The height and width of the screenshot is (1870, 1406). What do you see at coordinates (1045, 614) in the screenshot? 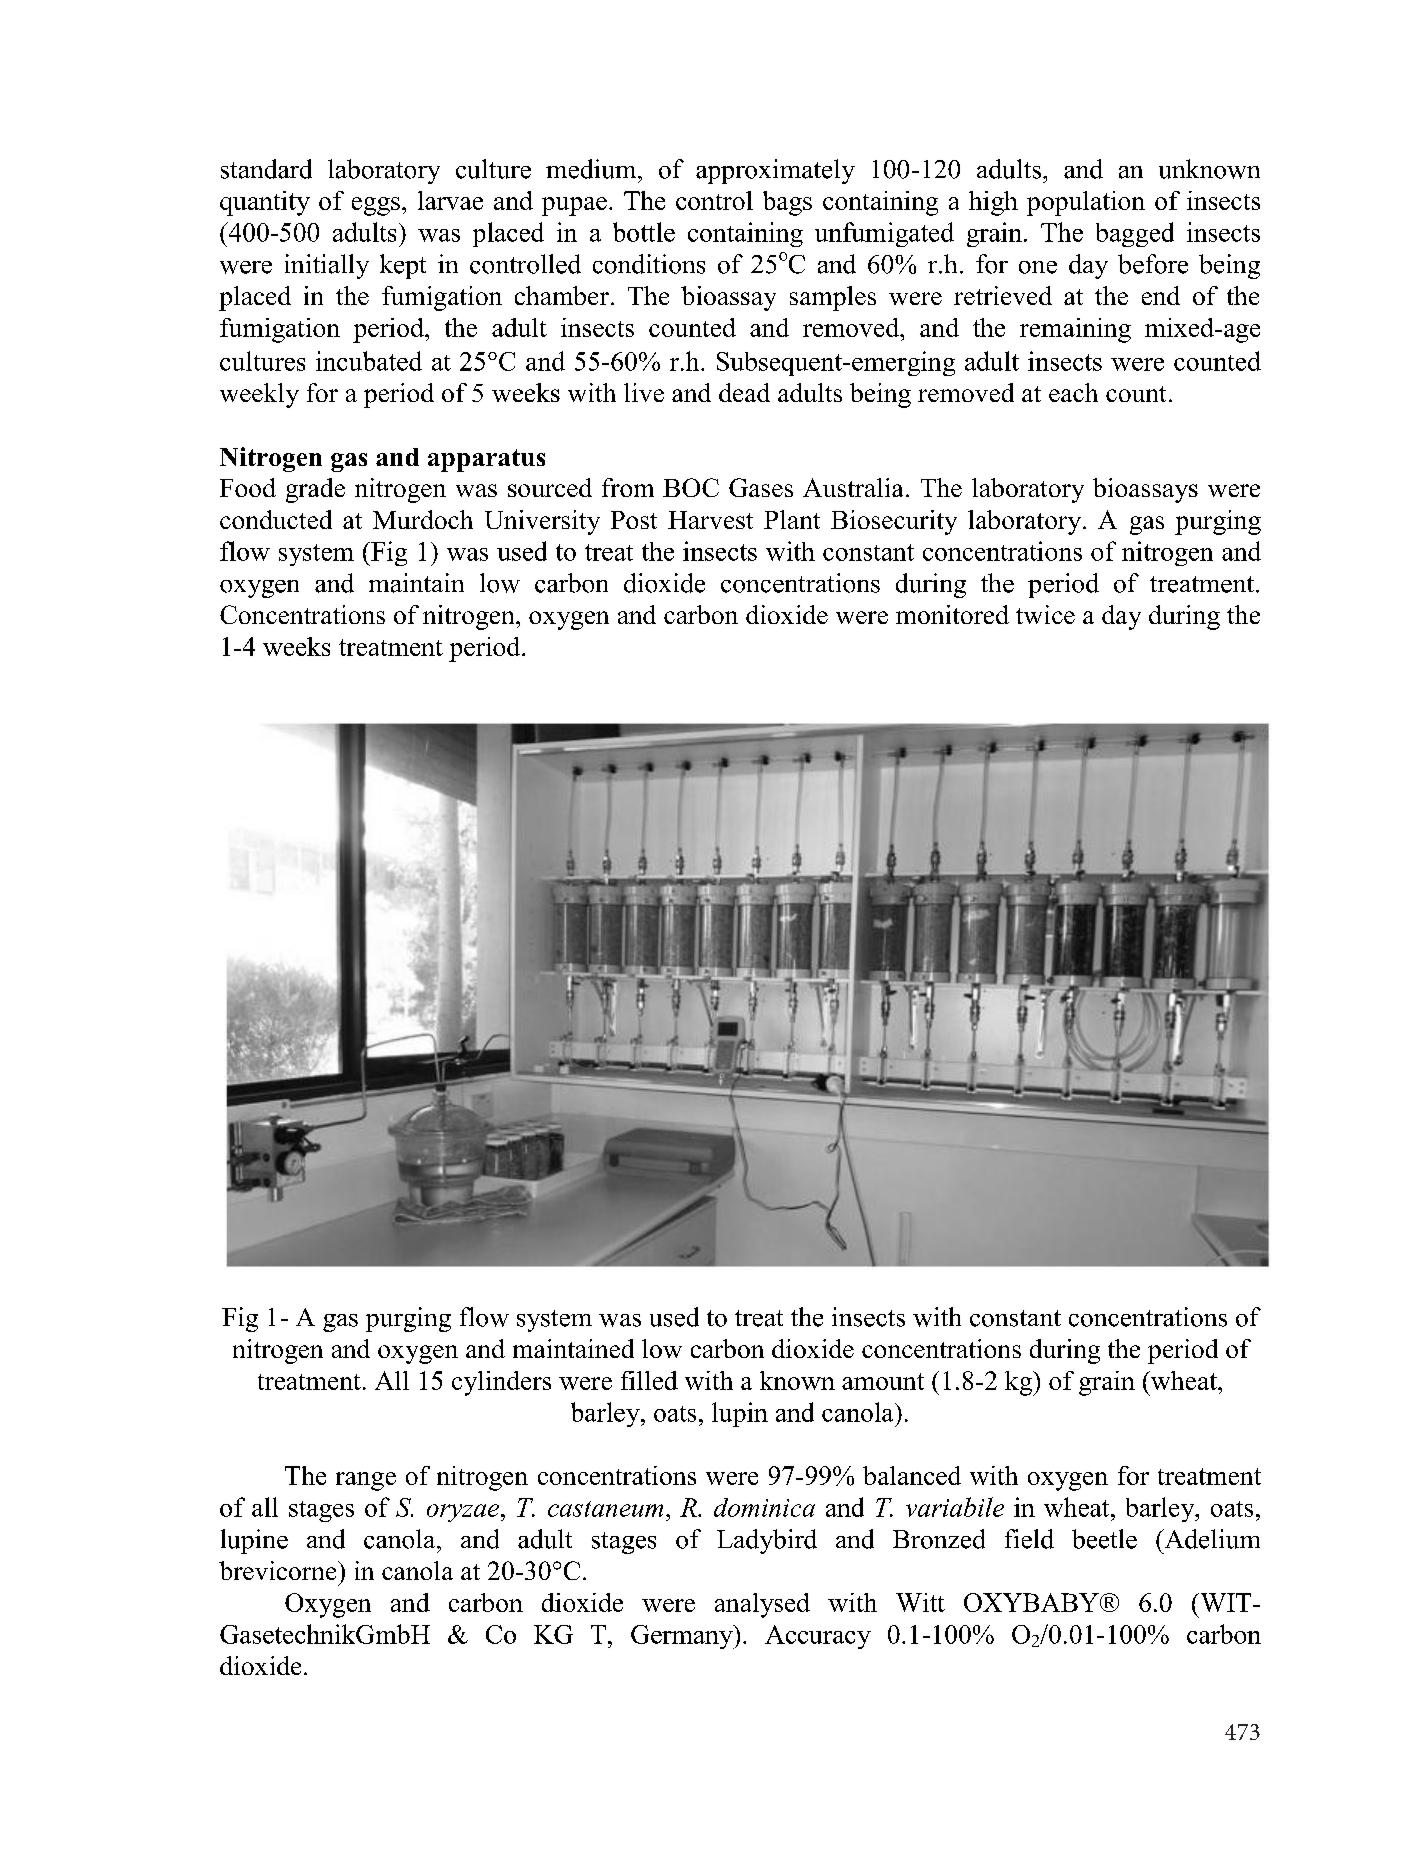
I see `twice` at bounding box center [1045, 614].
